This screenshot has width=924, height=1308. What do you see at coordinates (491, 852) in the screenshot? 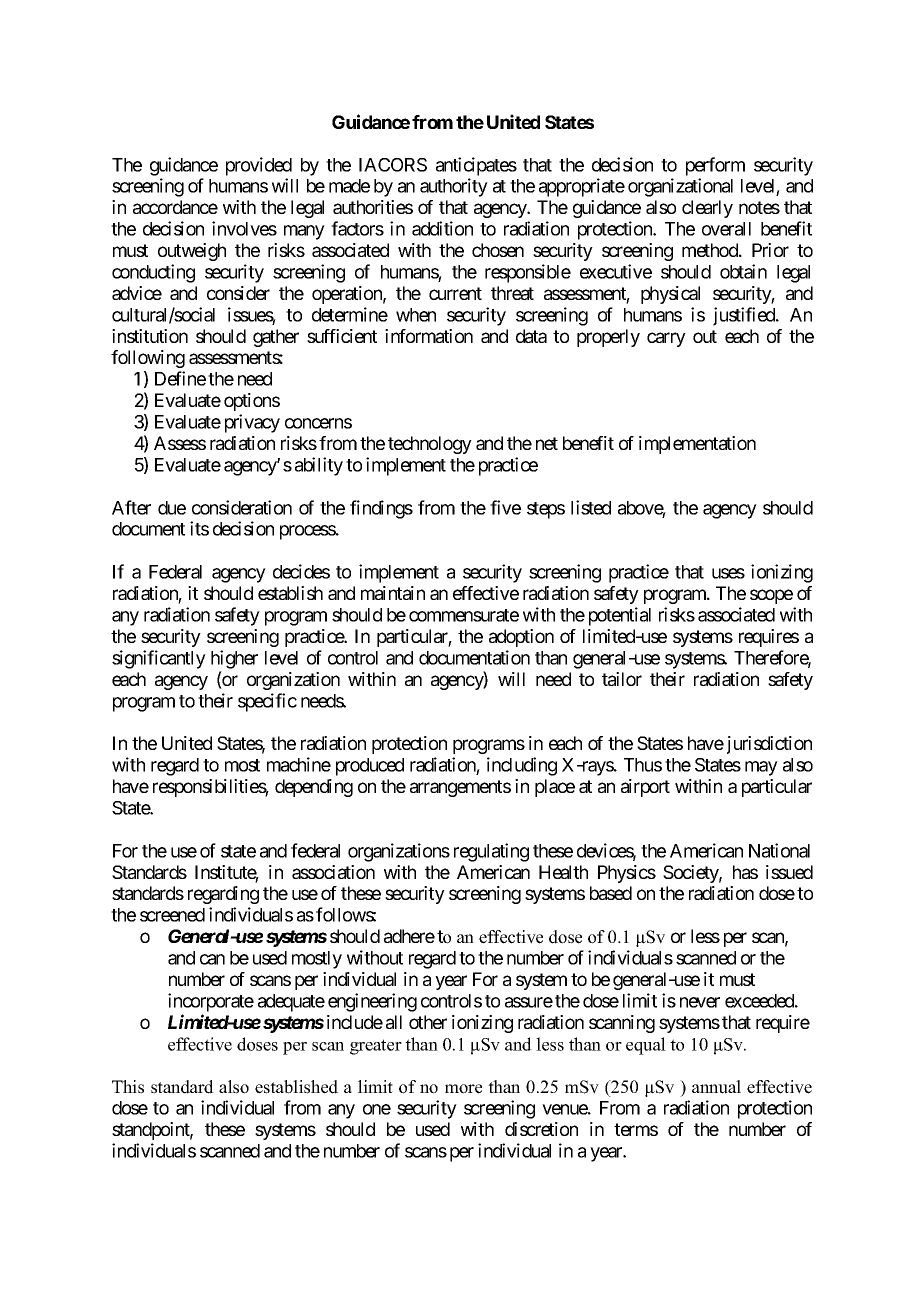
I see `regulating` at bounding box center [491, 852].
